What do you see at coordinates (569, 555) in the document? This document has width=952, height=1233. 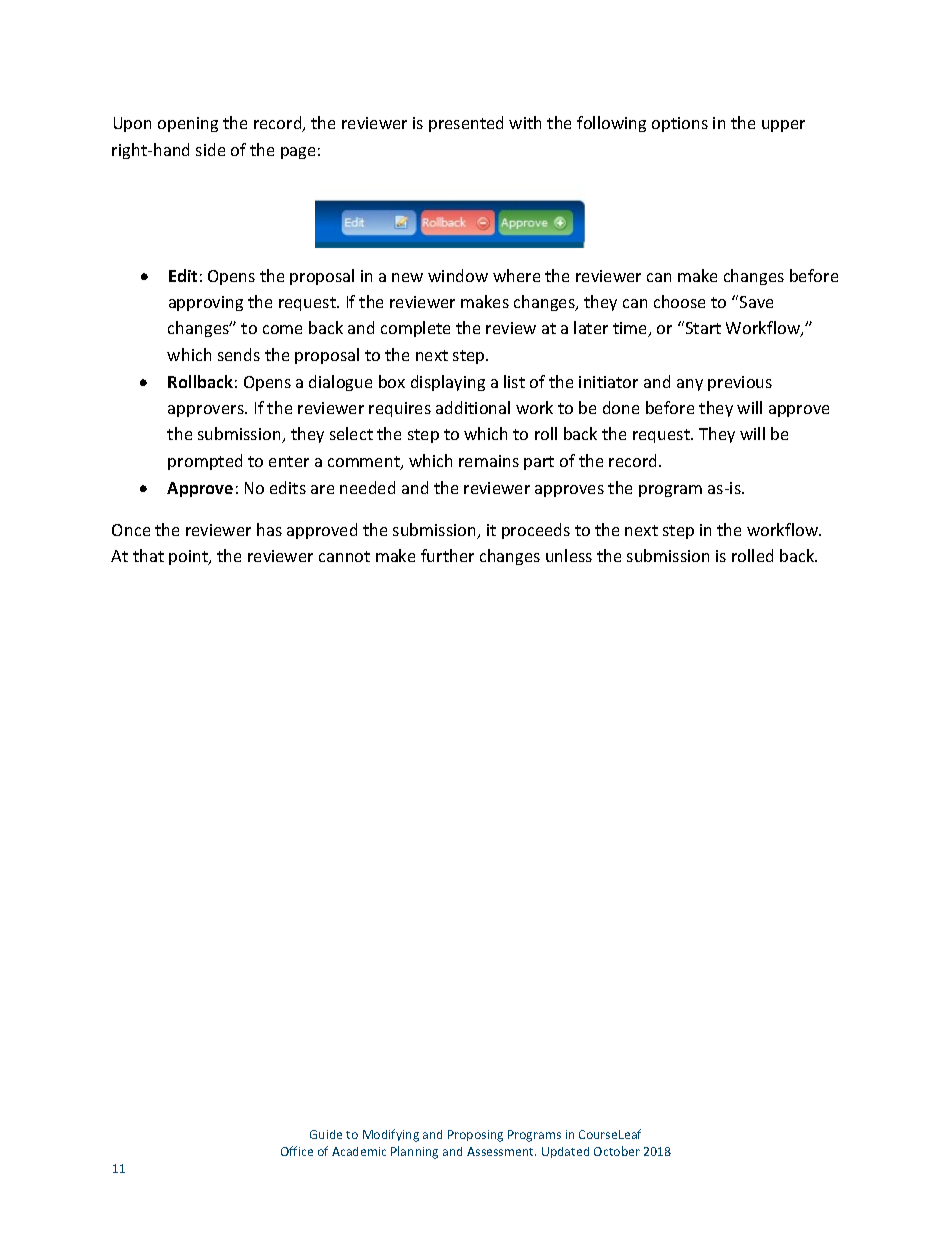 I see `unless` at bounding box center [569, 555].
